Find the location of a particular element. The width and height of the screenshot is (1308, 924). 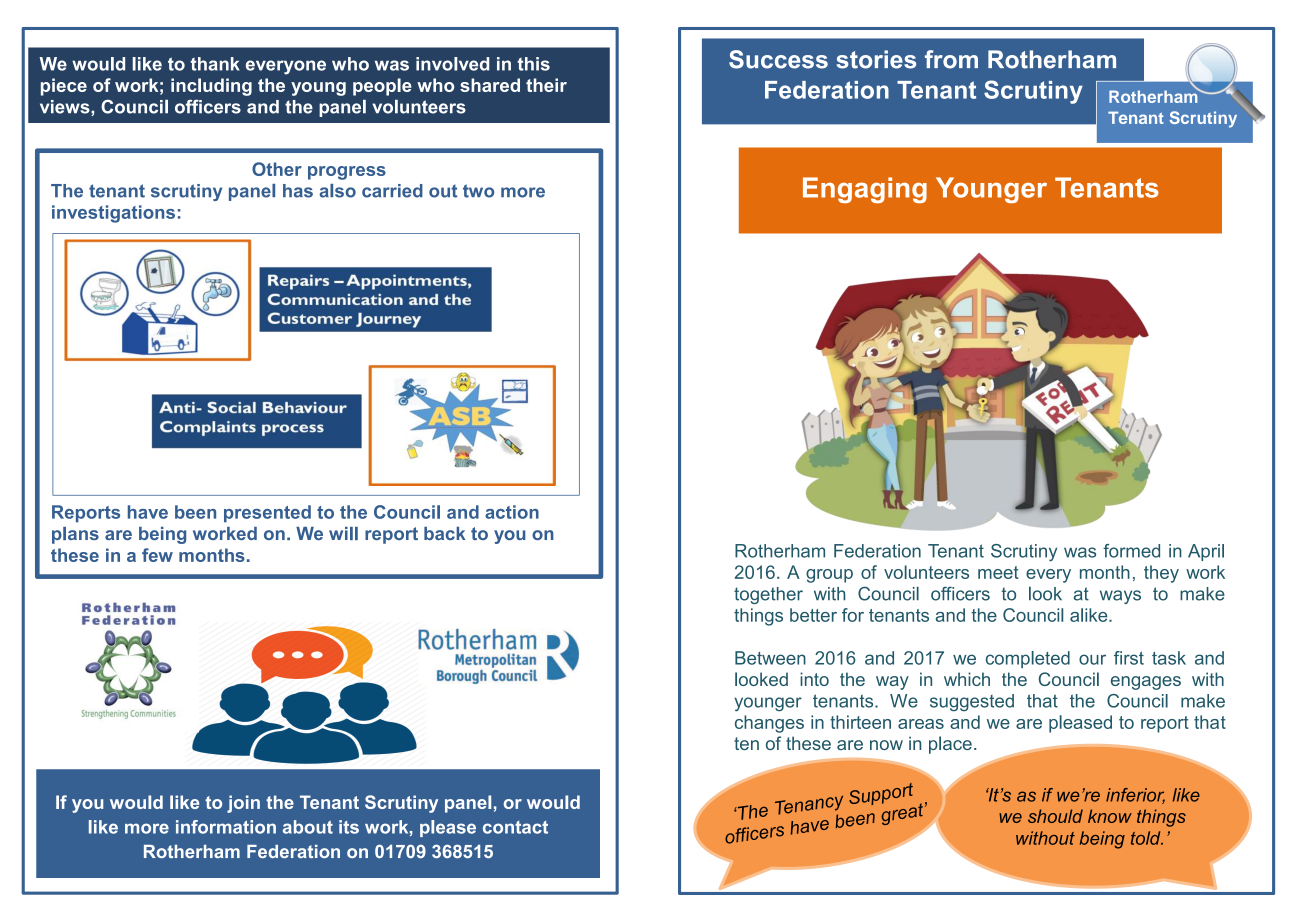

been is located at coordinates (195, 512).
